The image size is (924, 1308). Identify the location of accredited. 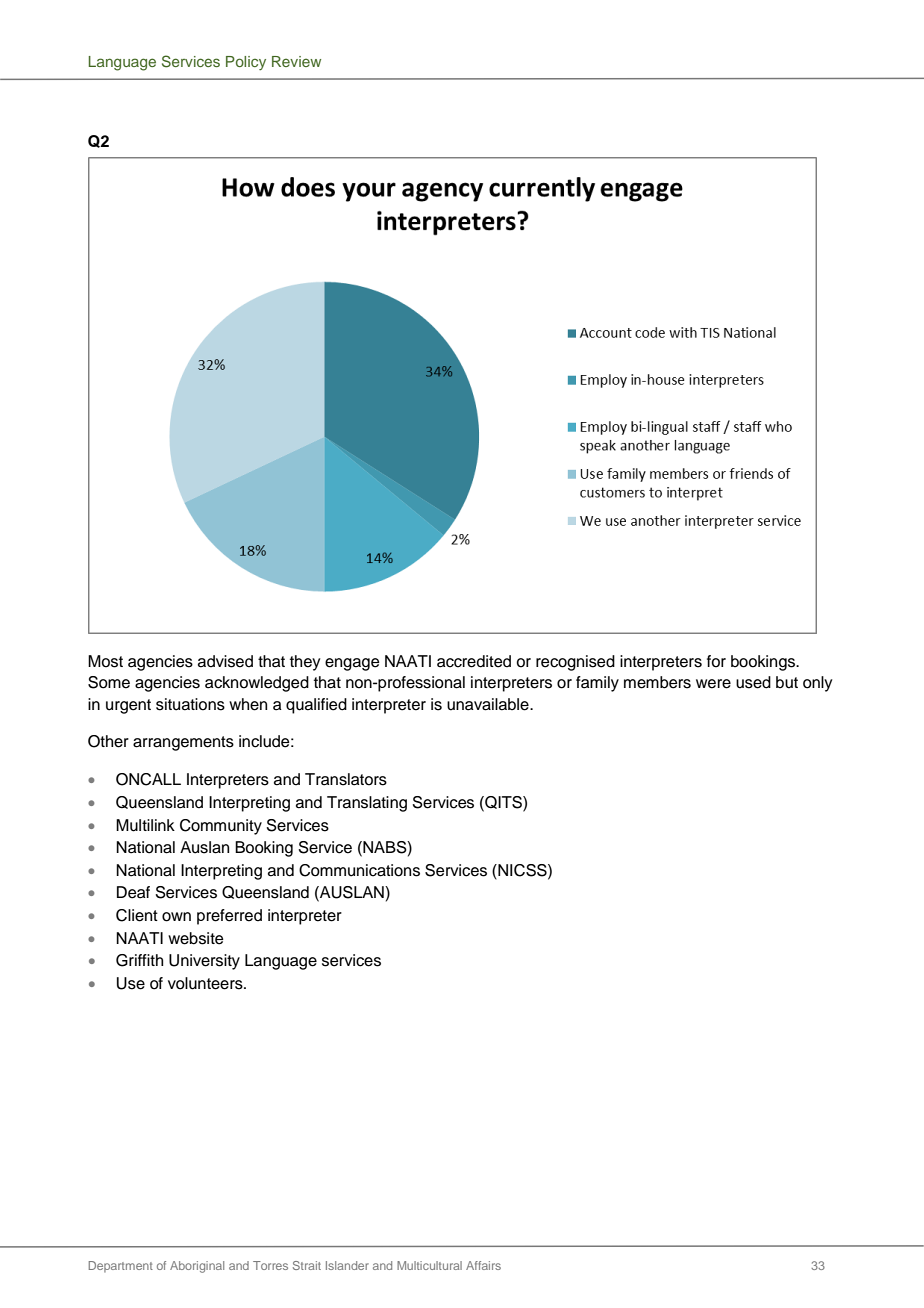
(474, 661).
